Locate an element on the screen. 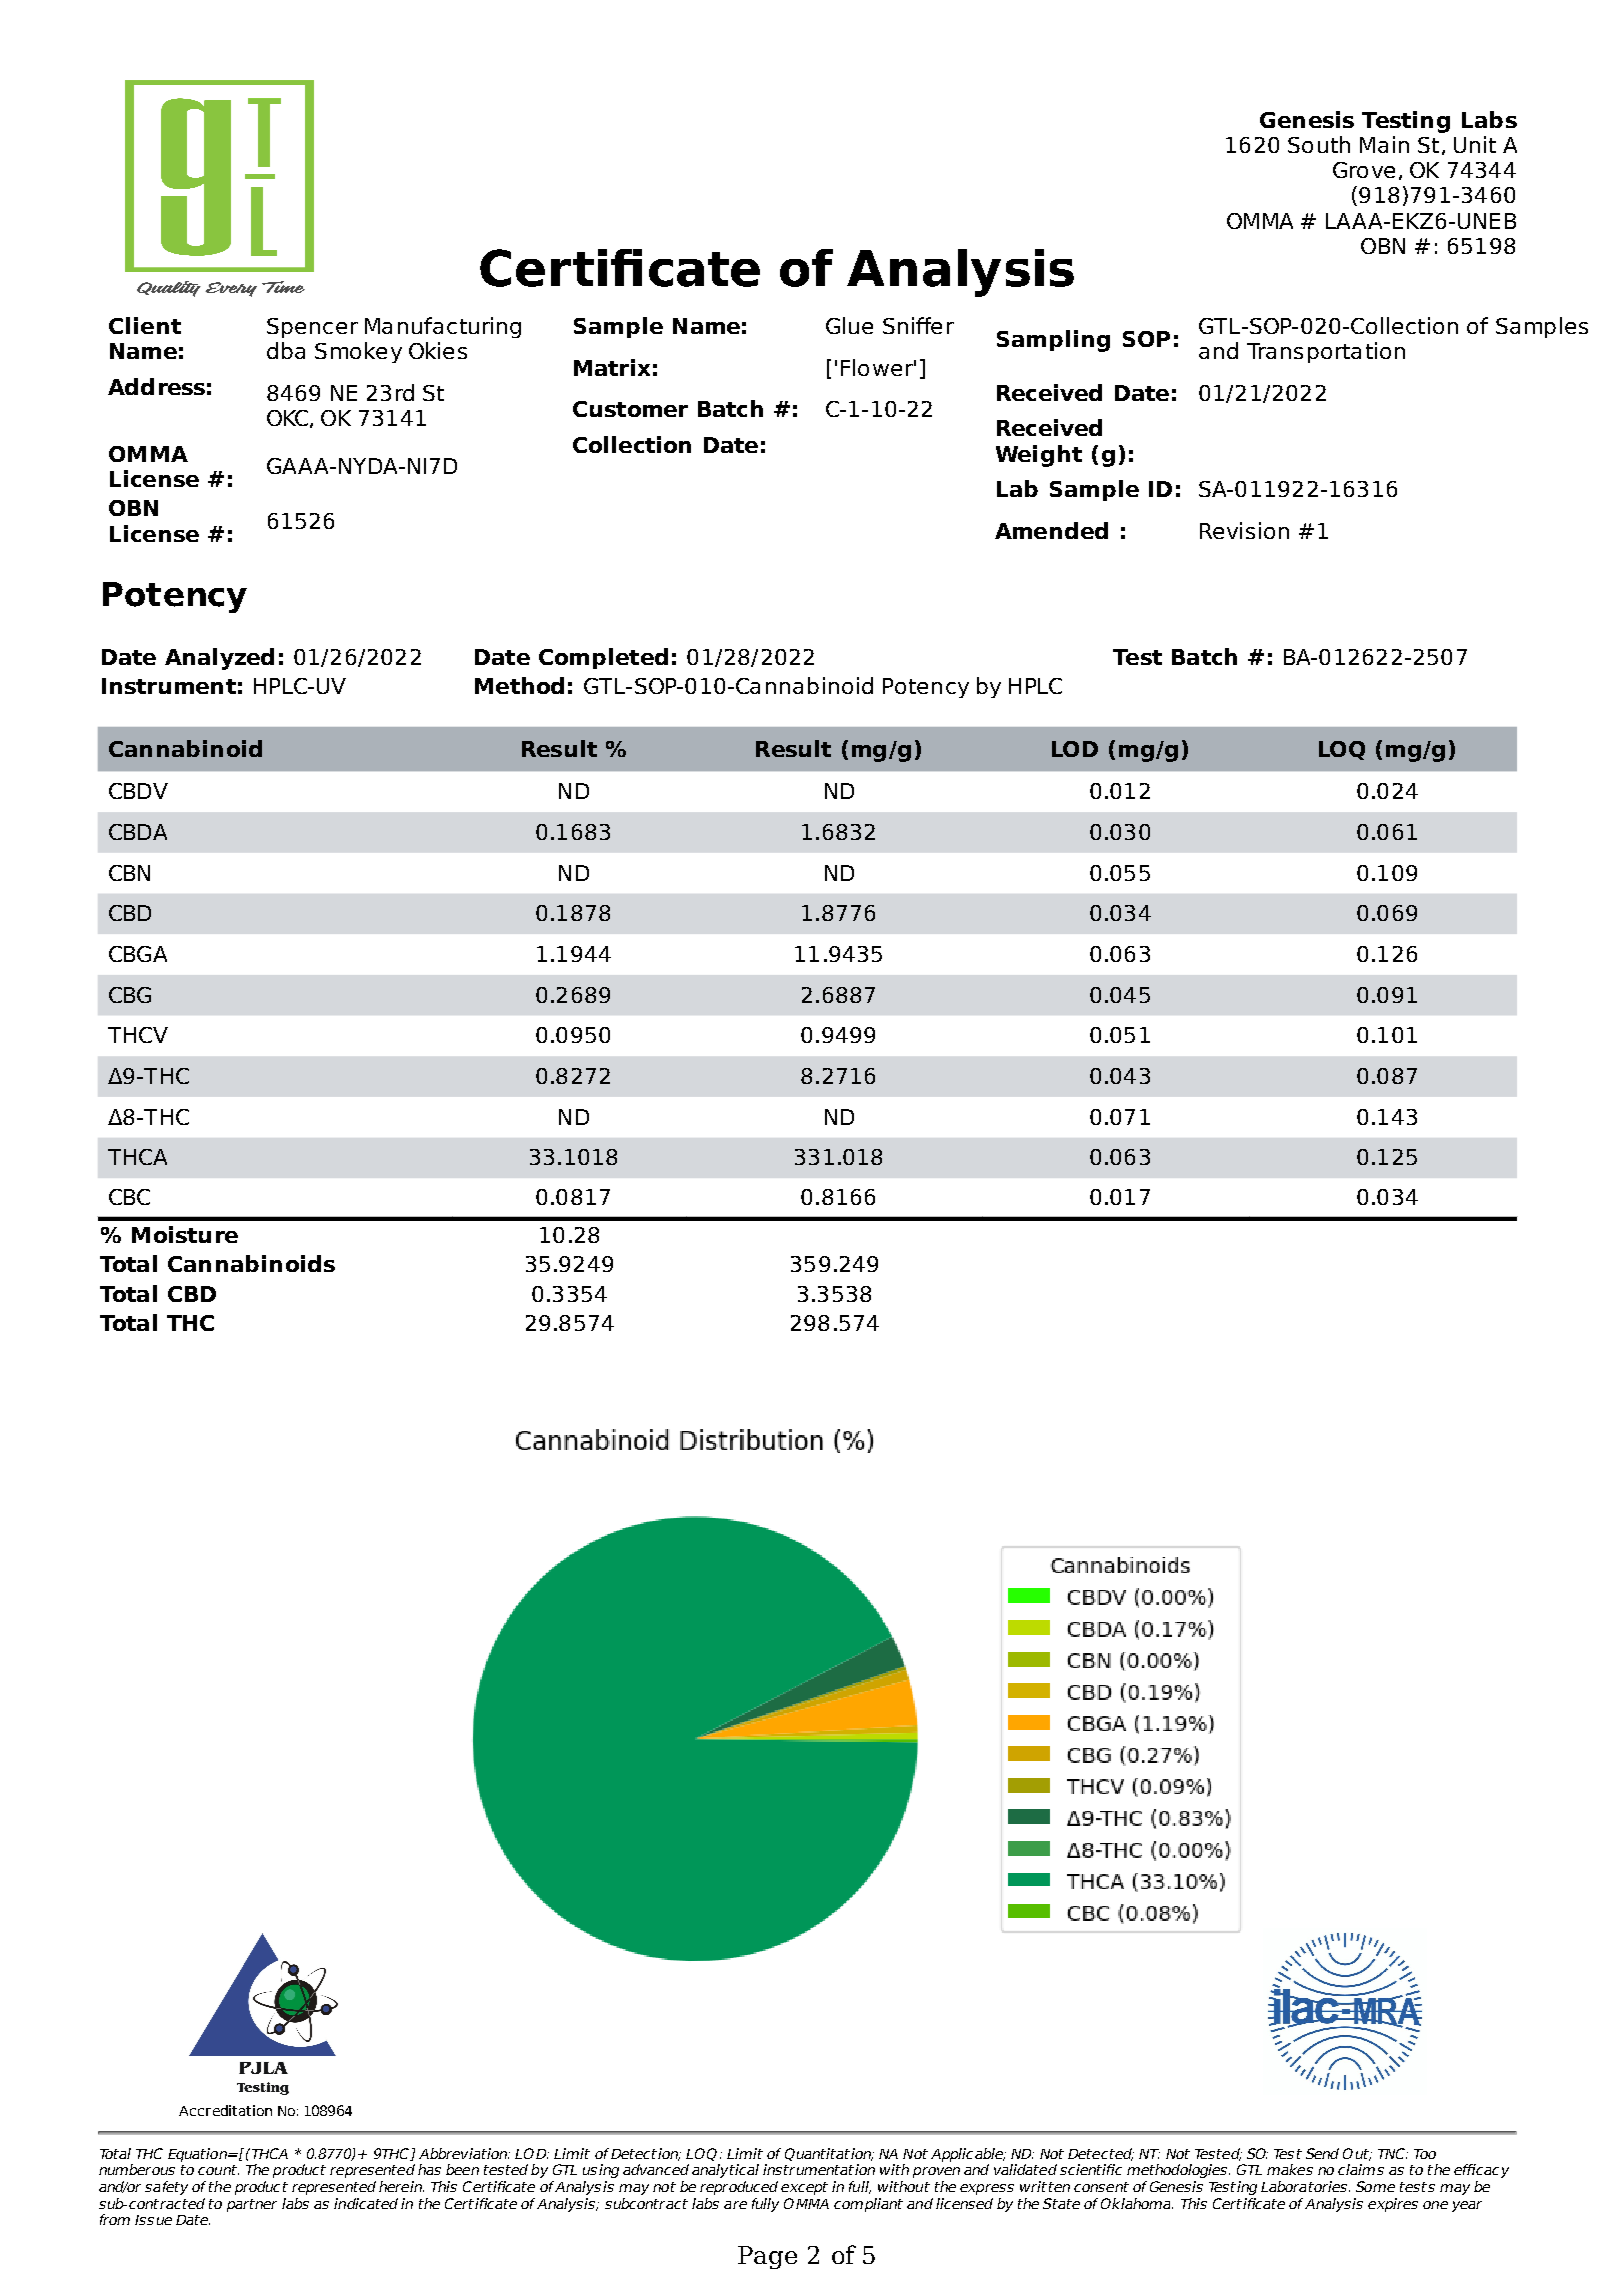 The height and width of the screenshot is (2281, 1614). Revision is located at coordinates (1244, 530).
